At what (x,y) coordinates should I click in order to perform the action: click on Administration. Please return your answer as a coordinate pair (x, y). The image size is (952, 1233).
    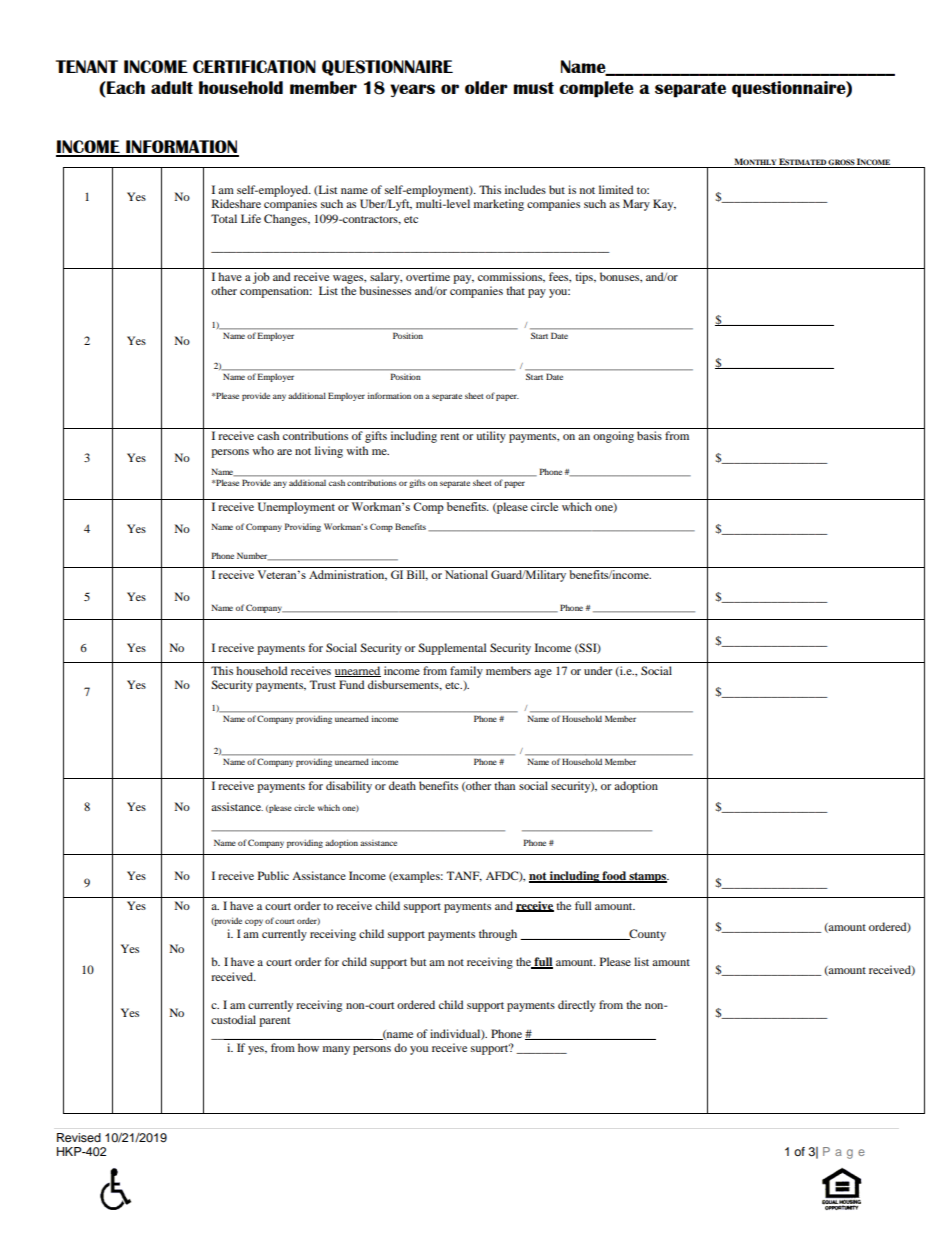
    Looking at the image, I should click on (348, 575).
